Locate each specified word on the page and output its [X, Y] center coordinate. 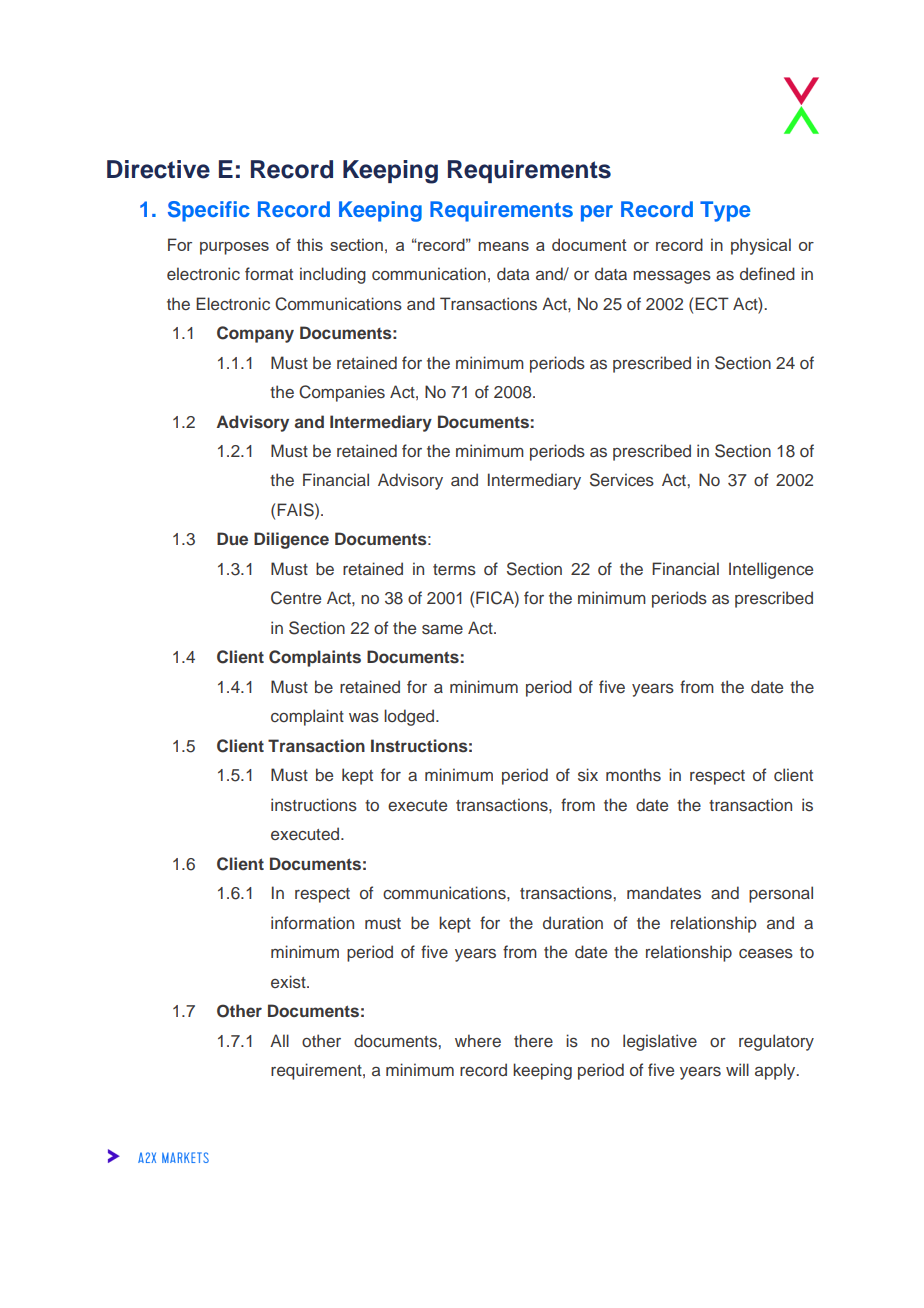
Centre [296, 598]
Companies [342, 393]
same [442, 629]
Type [725, 211]
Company [255, 334]
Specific [209, 211]
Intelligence [771, 570]
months [633, 774]
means [503, 246]
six [588, 775]
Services [622, 480]
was [364, 718]
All [279, 1040]
